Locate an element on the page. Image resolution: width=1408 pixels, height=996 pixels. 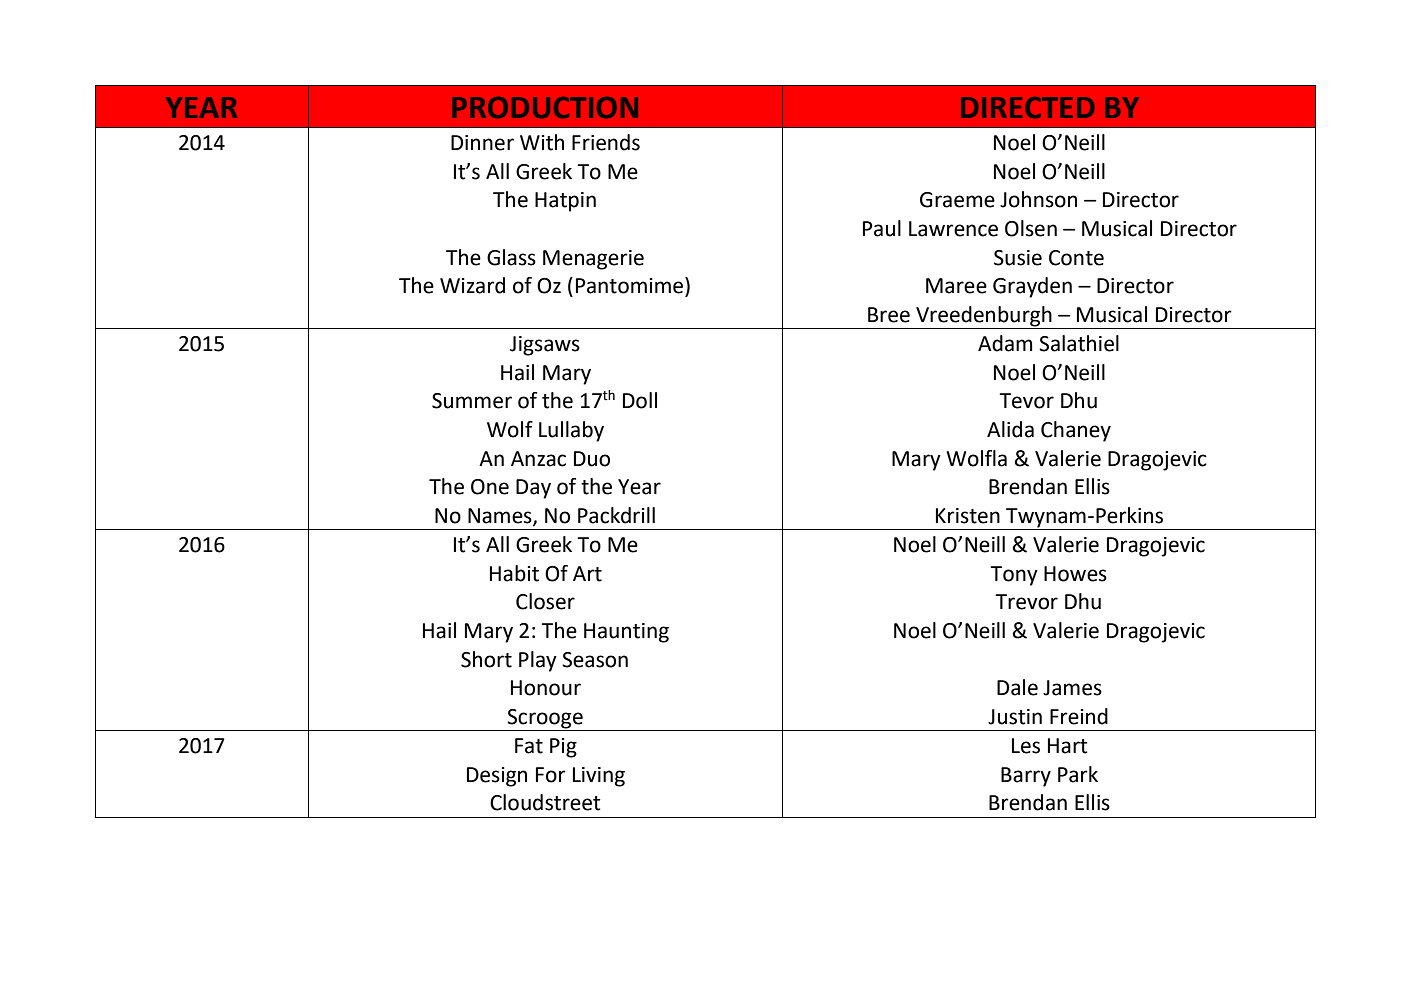
Tony is located at coordinates (1014, 576).
